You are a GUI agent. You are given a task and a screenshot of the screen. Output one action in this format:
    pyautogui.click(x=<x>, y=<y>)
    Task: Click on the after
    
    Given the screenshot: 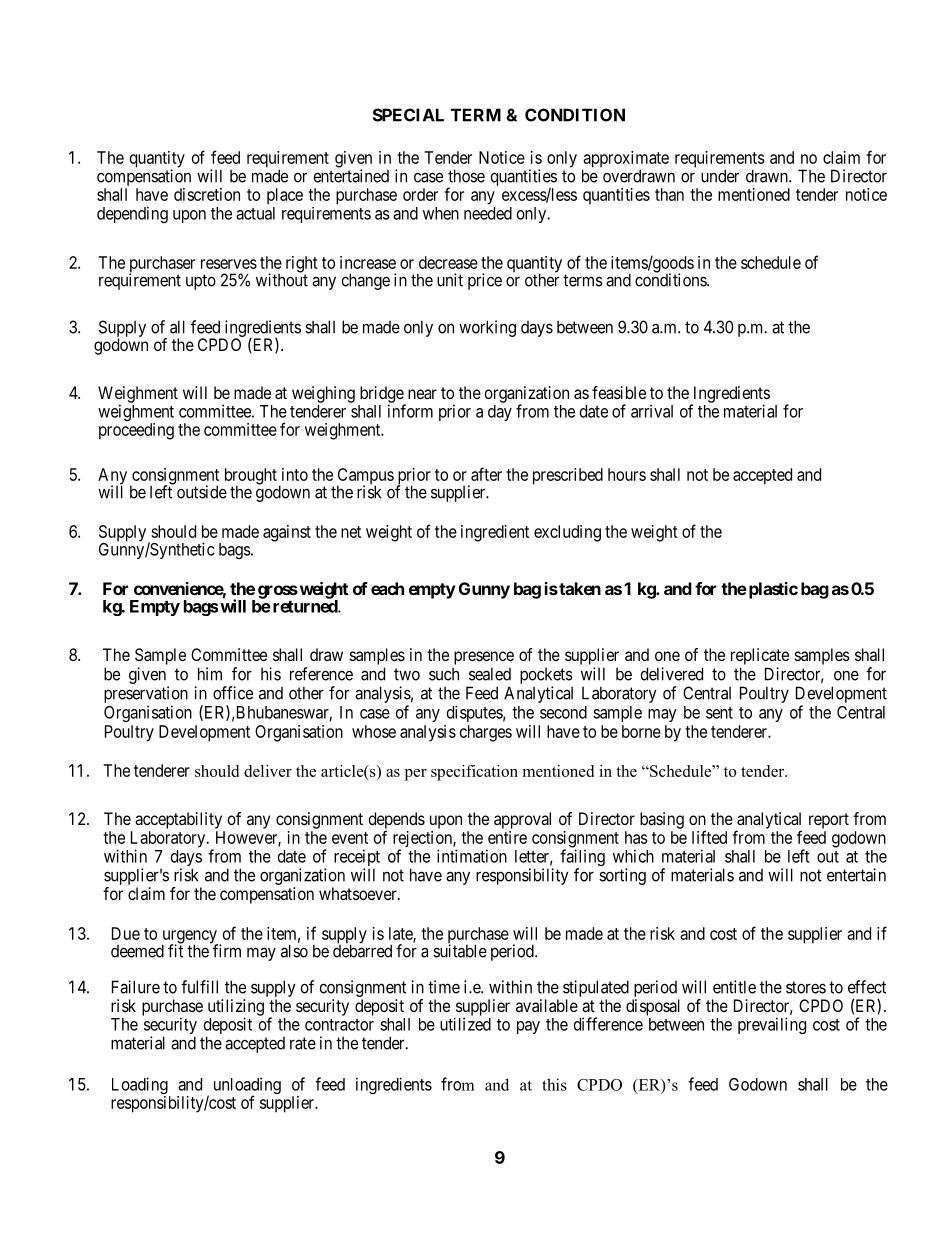 What is the action you would take?
    pyautogui.click(x=486, y=474)
